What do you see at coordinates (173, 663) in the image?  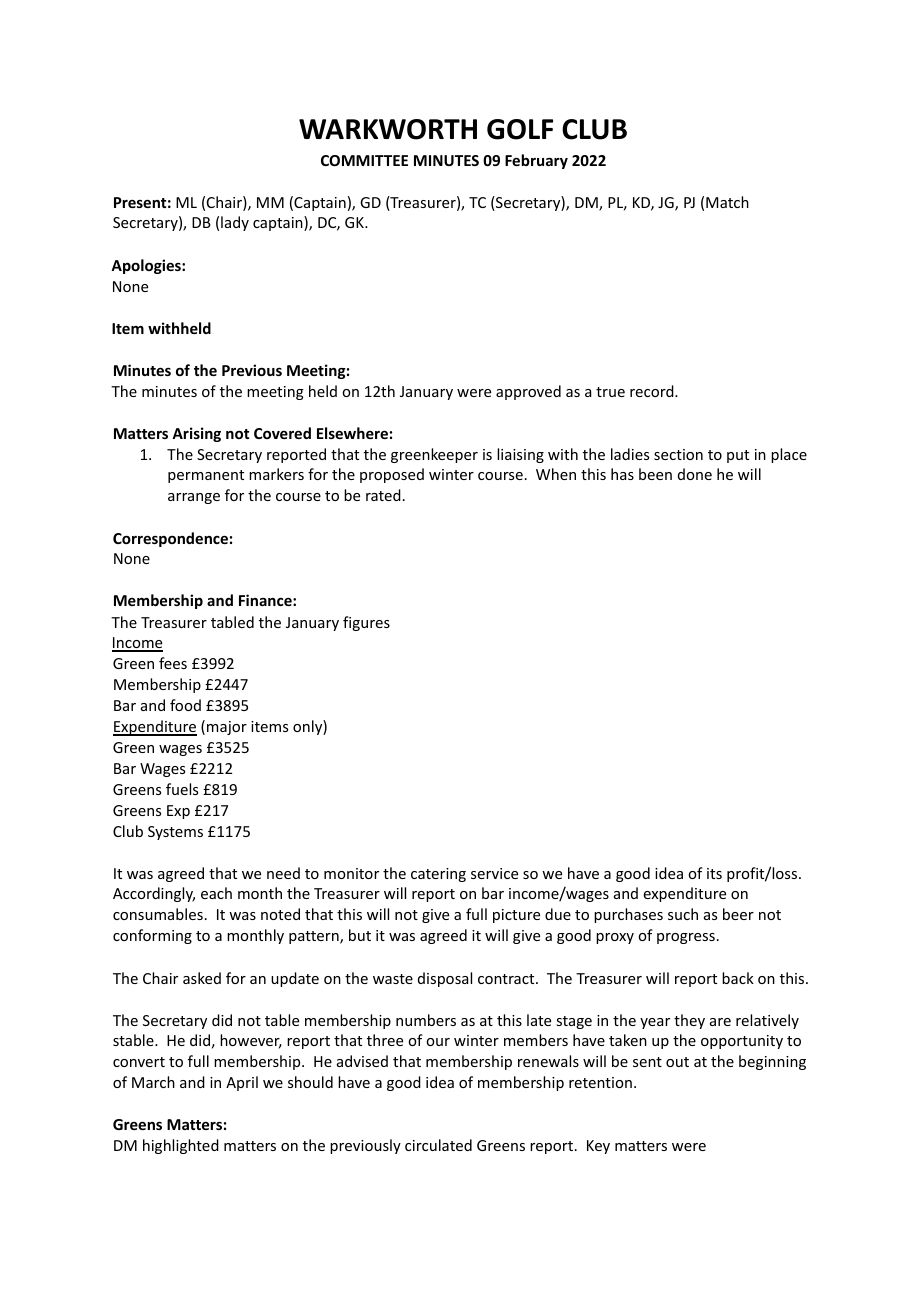 I see `fees` at bounding box center [173, 663].
